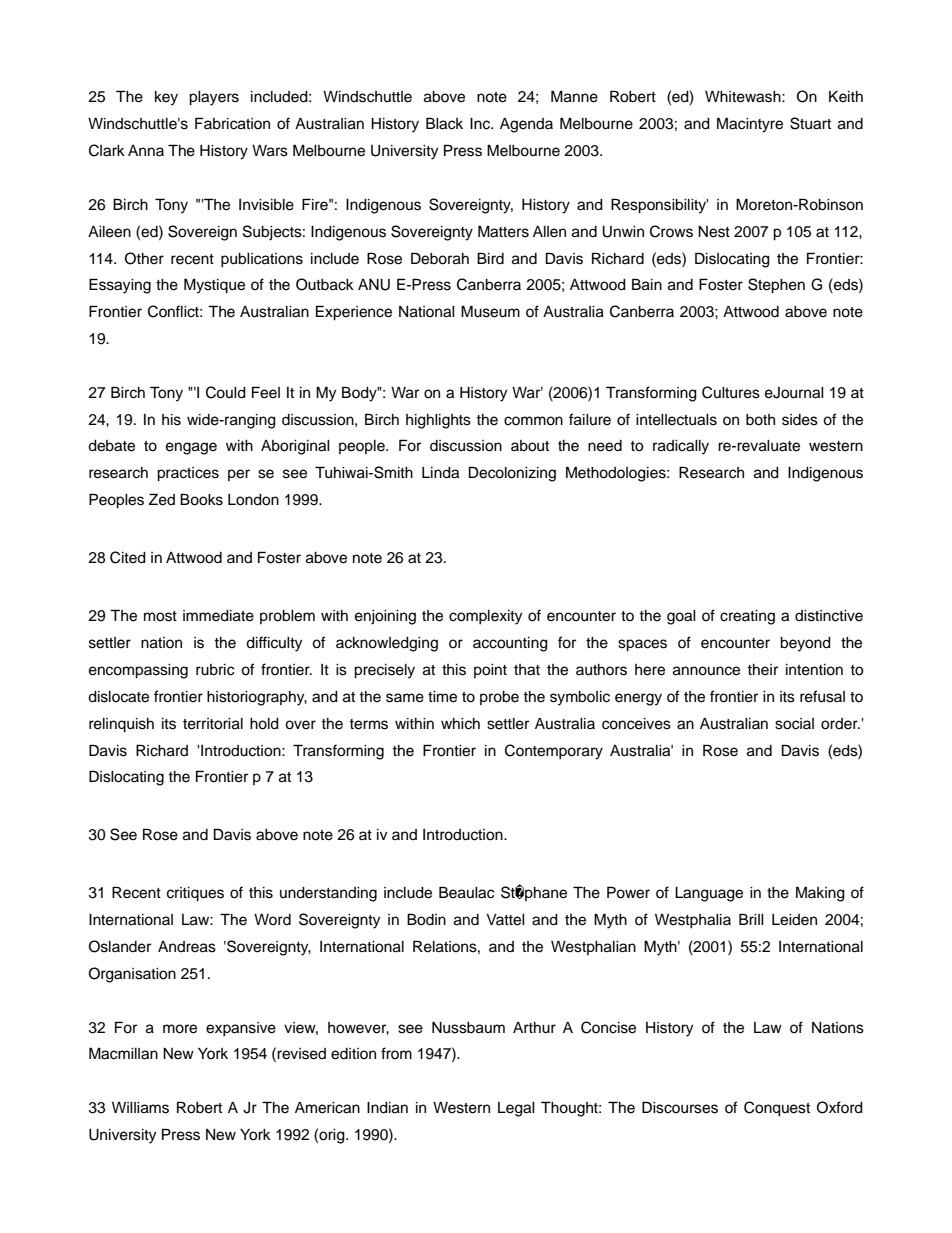 This screenshot has width=952, height=1233. I want to click on Black, so click(444, 123).
